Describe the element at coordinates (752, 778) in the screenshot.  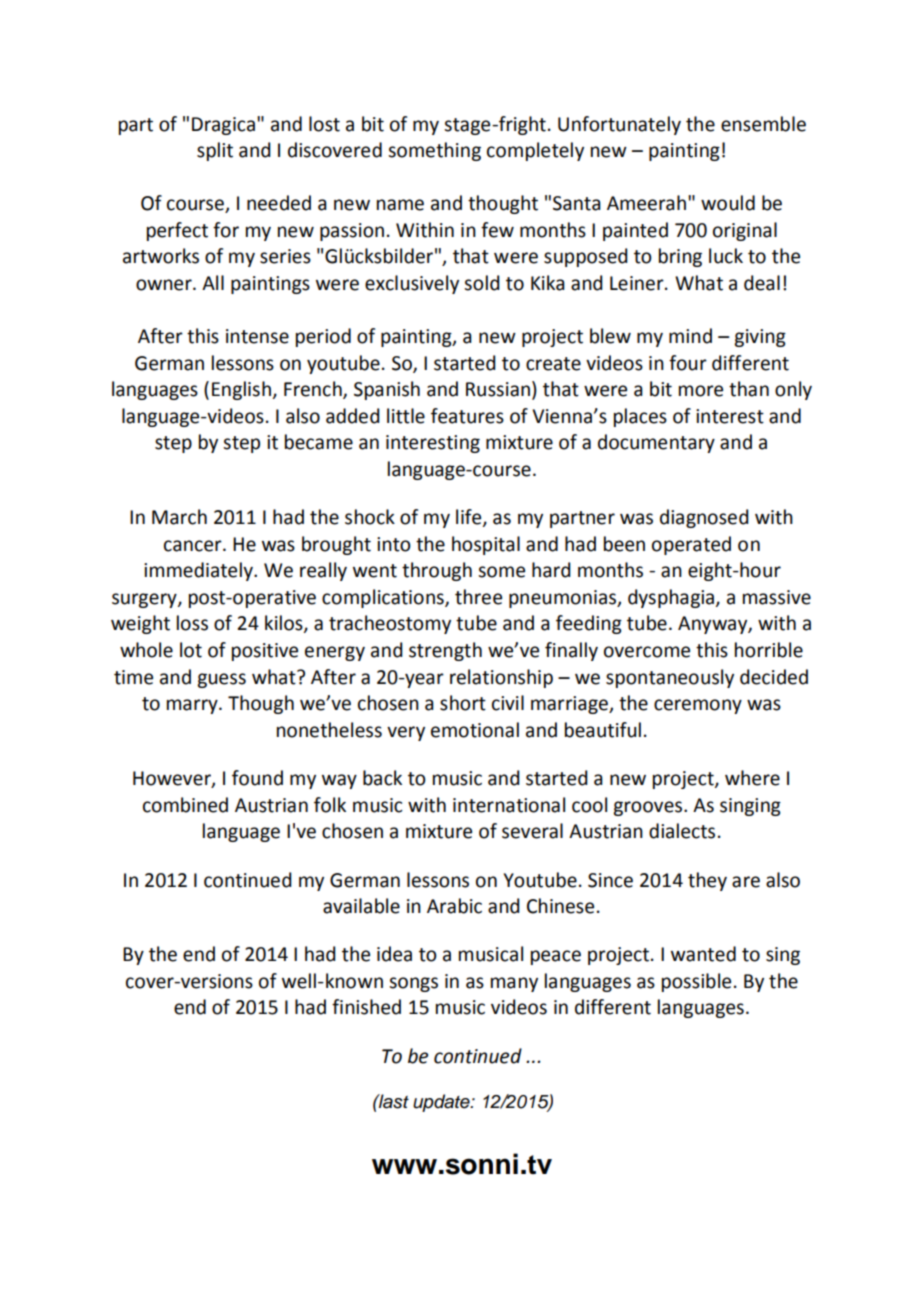
I see `where` at that location.
